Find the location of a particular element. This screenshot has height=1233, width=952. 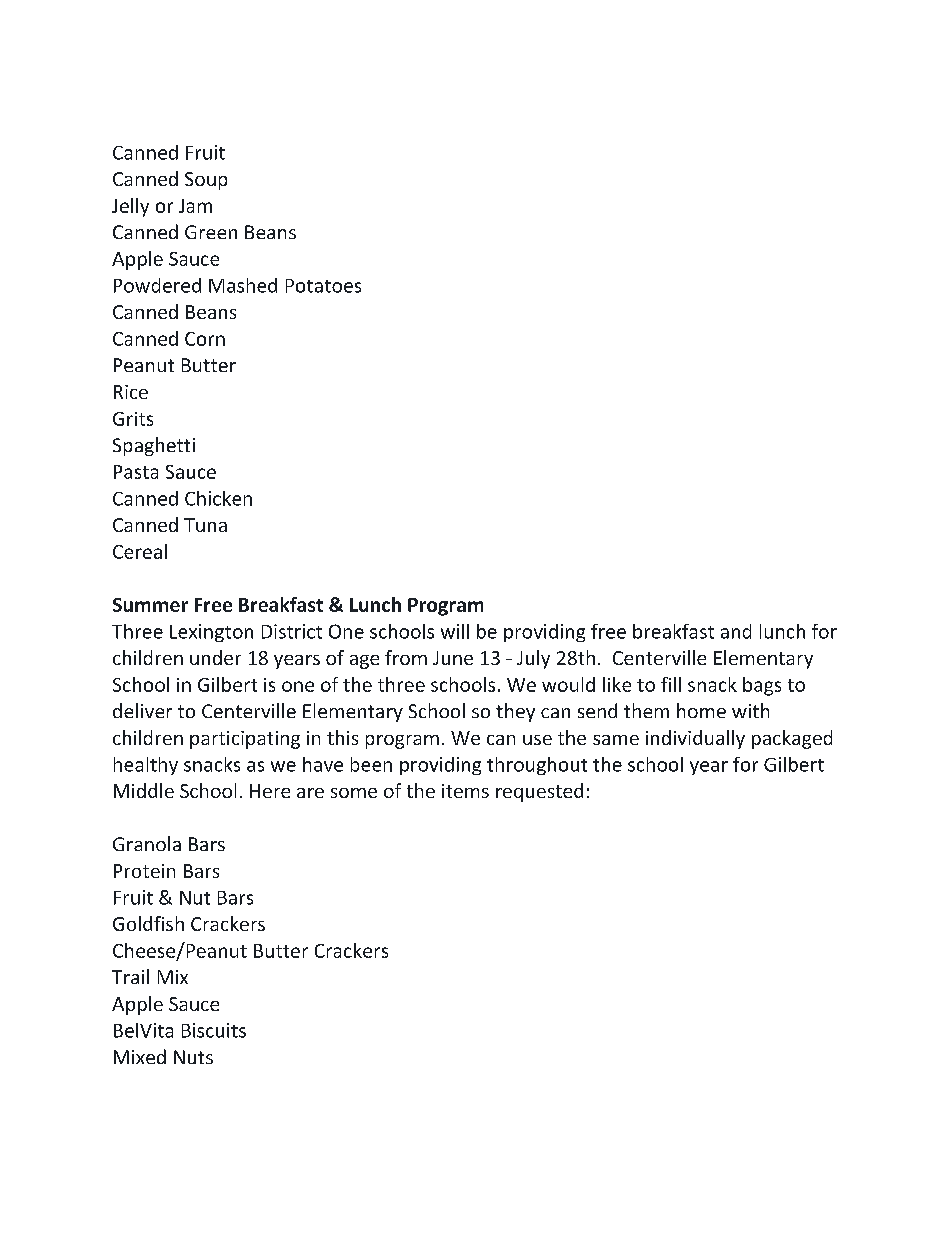

Mashed is located at coordinates (243, 285).
